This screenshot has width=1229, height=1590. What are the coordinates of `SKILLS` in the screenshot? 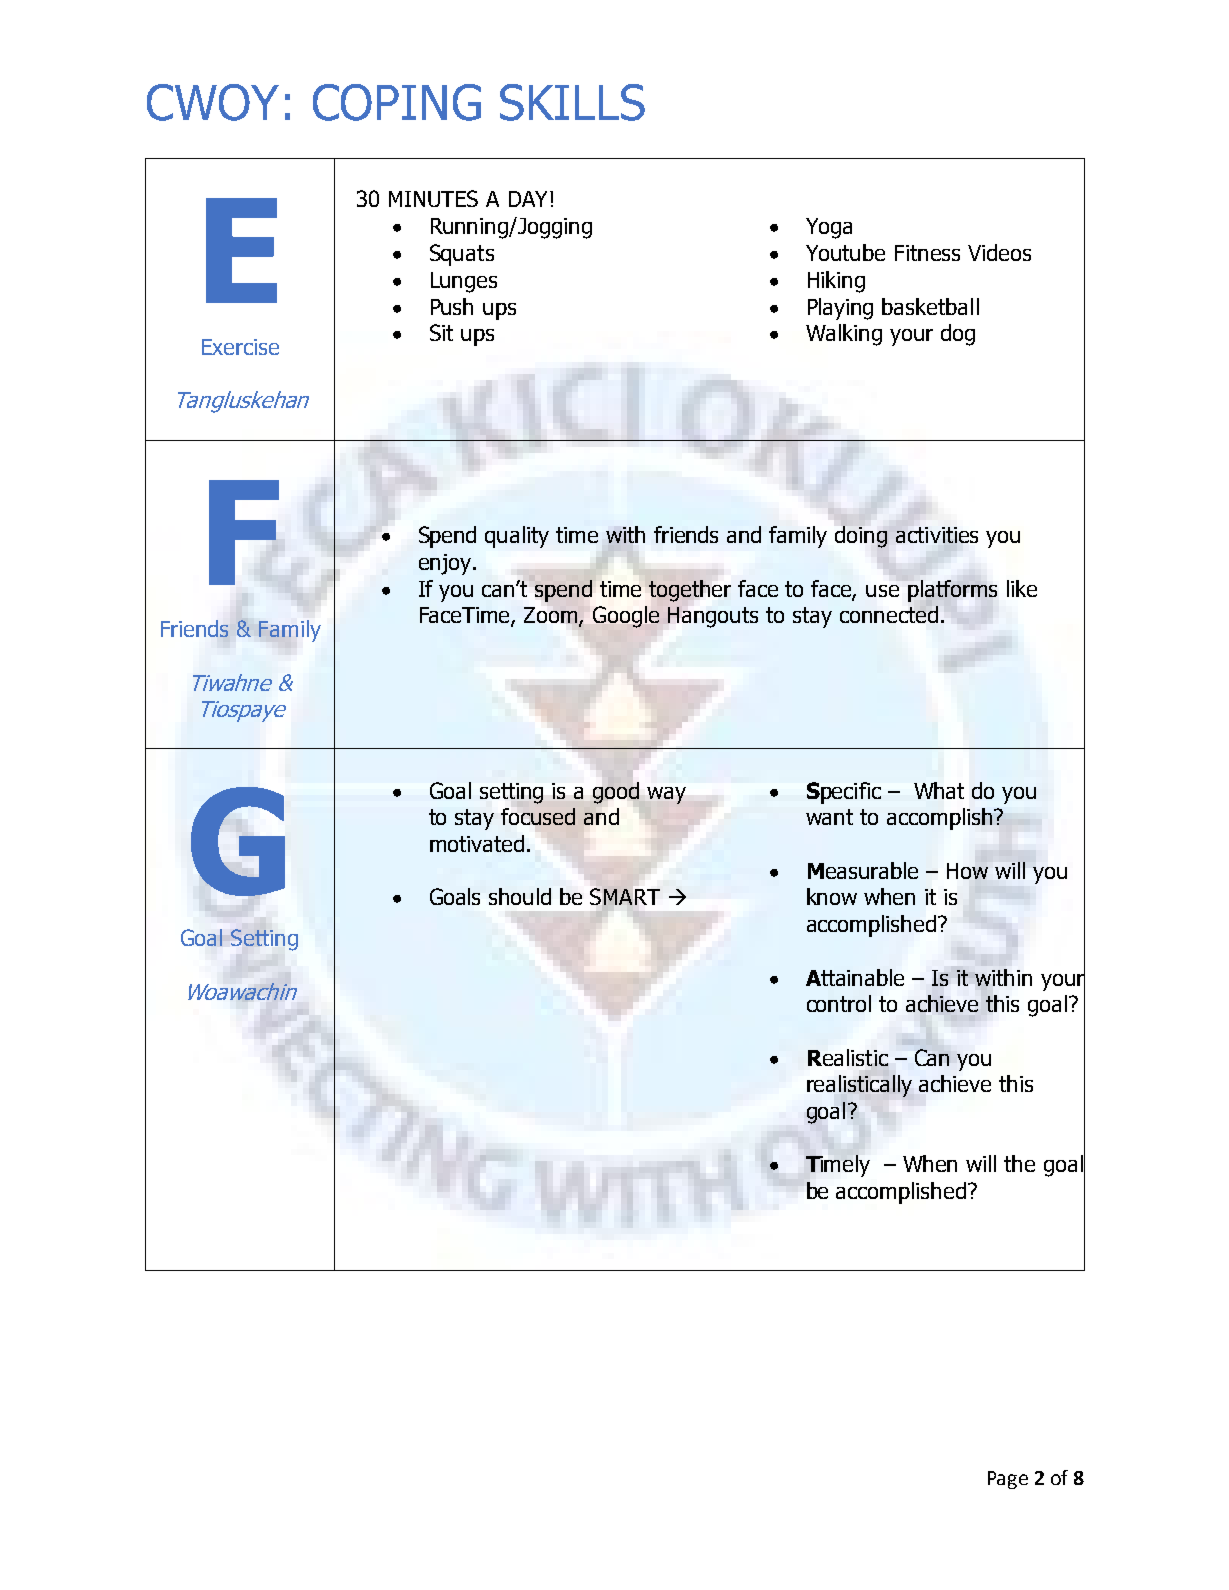 It's located at (572, 102).
